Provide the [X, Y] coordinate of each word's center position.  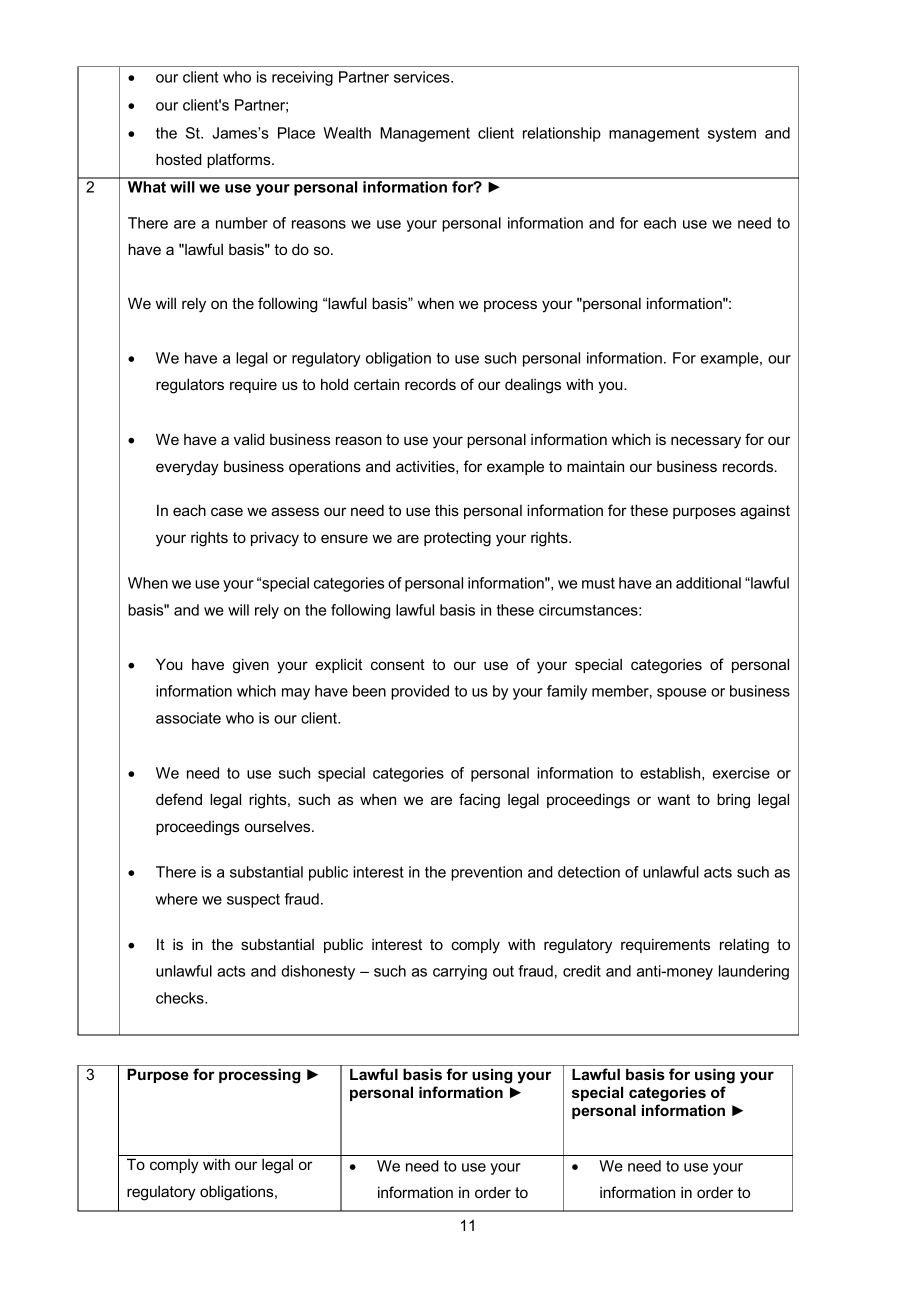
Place [296, 133]
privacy [275, 539]
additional [708, 583]
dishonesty [318, 972]
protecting [457, 539]
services [423, 77]
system [732, 135]
